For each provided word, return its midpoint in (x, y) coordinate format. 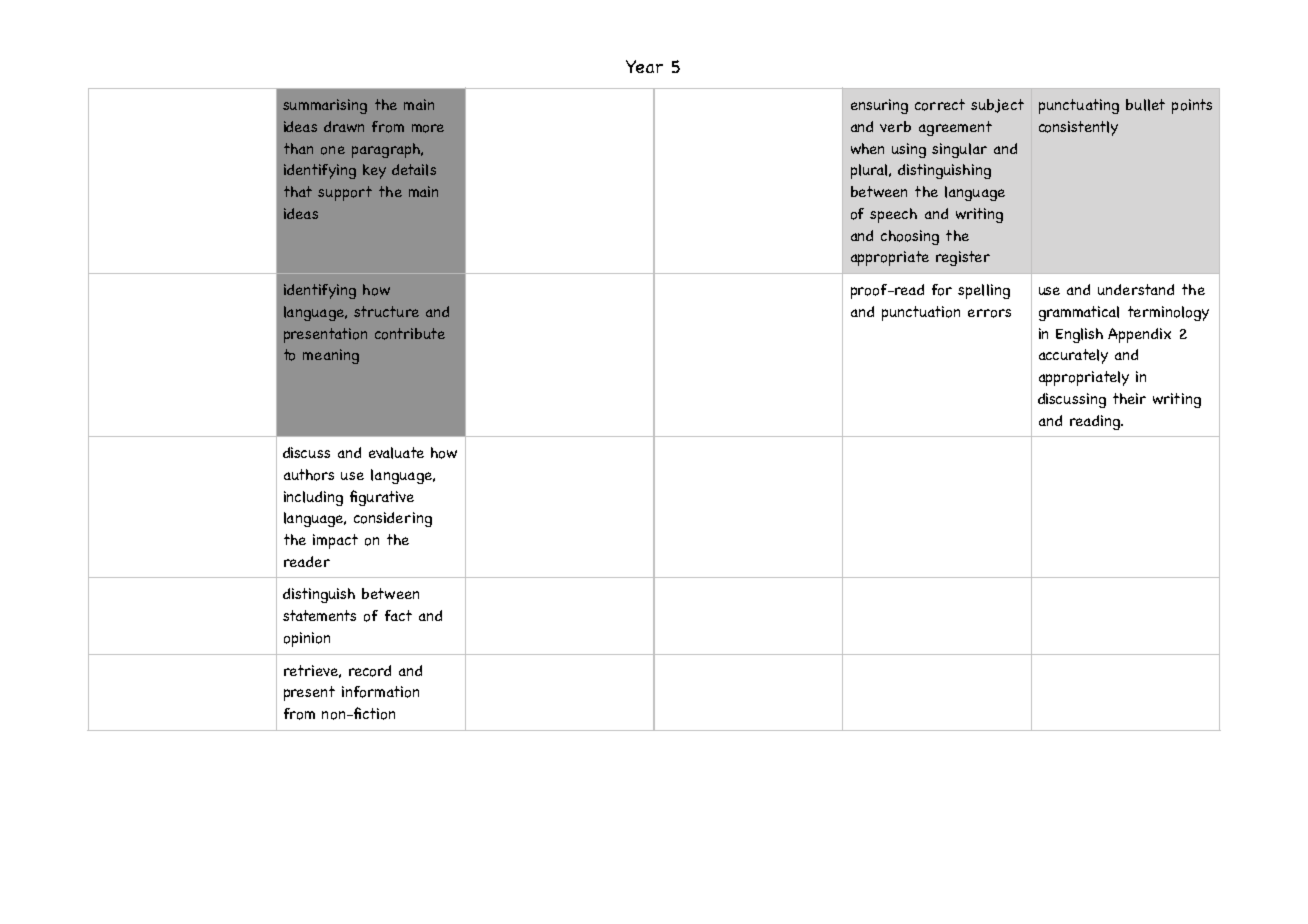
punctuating (1079, 106)
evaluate (396, 453)
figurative (382, 498)
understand (1136, 289)
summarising (325, 106)
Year (644, 66)
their (1129, 398)
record (370, 671)
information (380, 692)
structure (386, 311)
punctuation (921, 313)
